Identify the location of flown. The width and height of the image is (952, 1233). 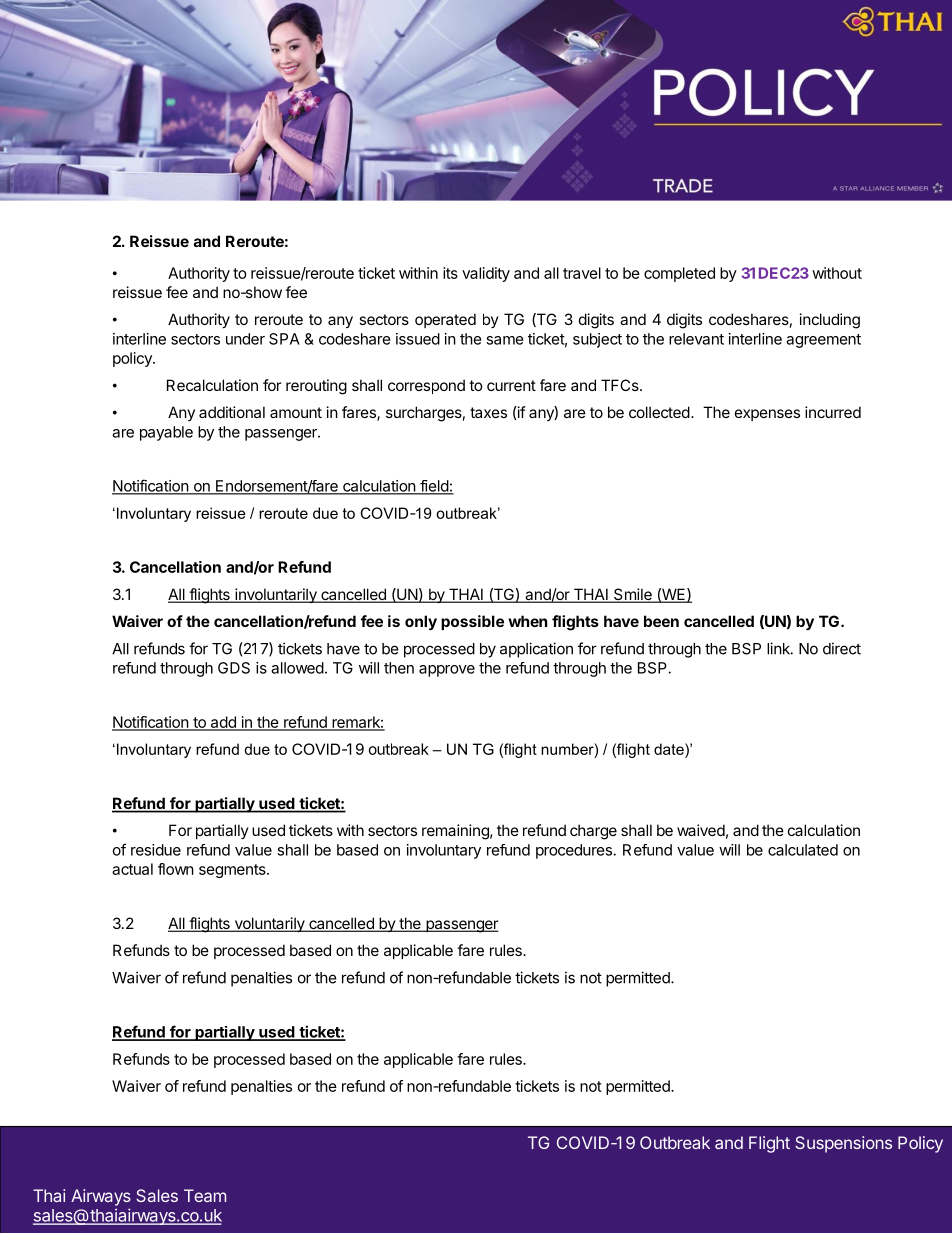
(176, 869).
